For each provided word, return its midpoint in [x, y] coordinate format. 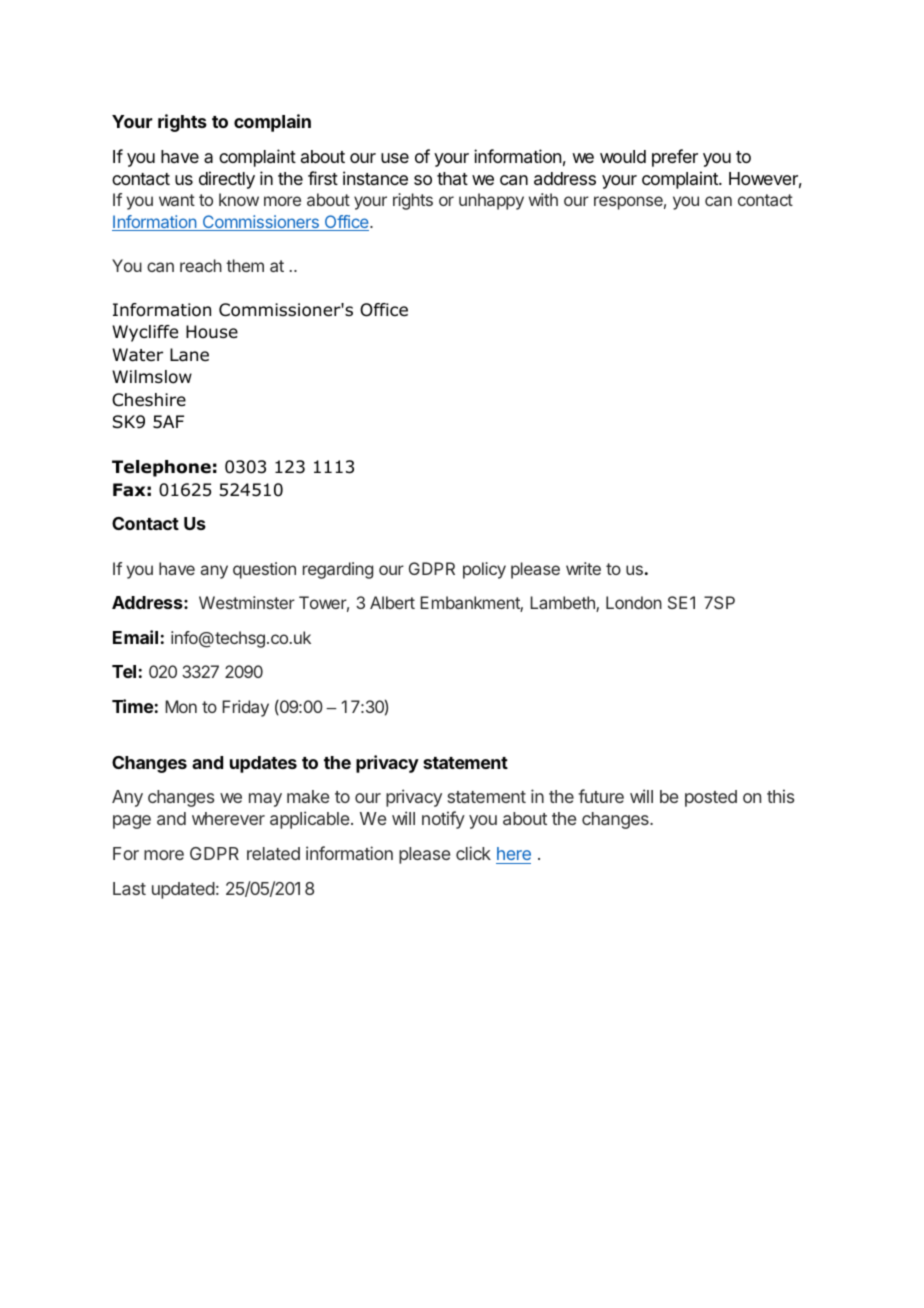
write [583, 568]
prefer [675, 158]
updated [183, 890]
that [452, 178]
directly [227, 180]
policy [484, 570]
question [264, 570]
